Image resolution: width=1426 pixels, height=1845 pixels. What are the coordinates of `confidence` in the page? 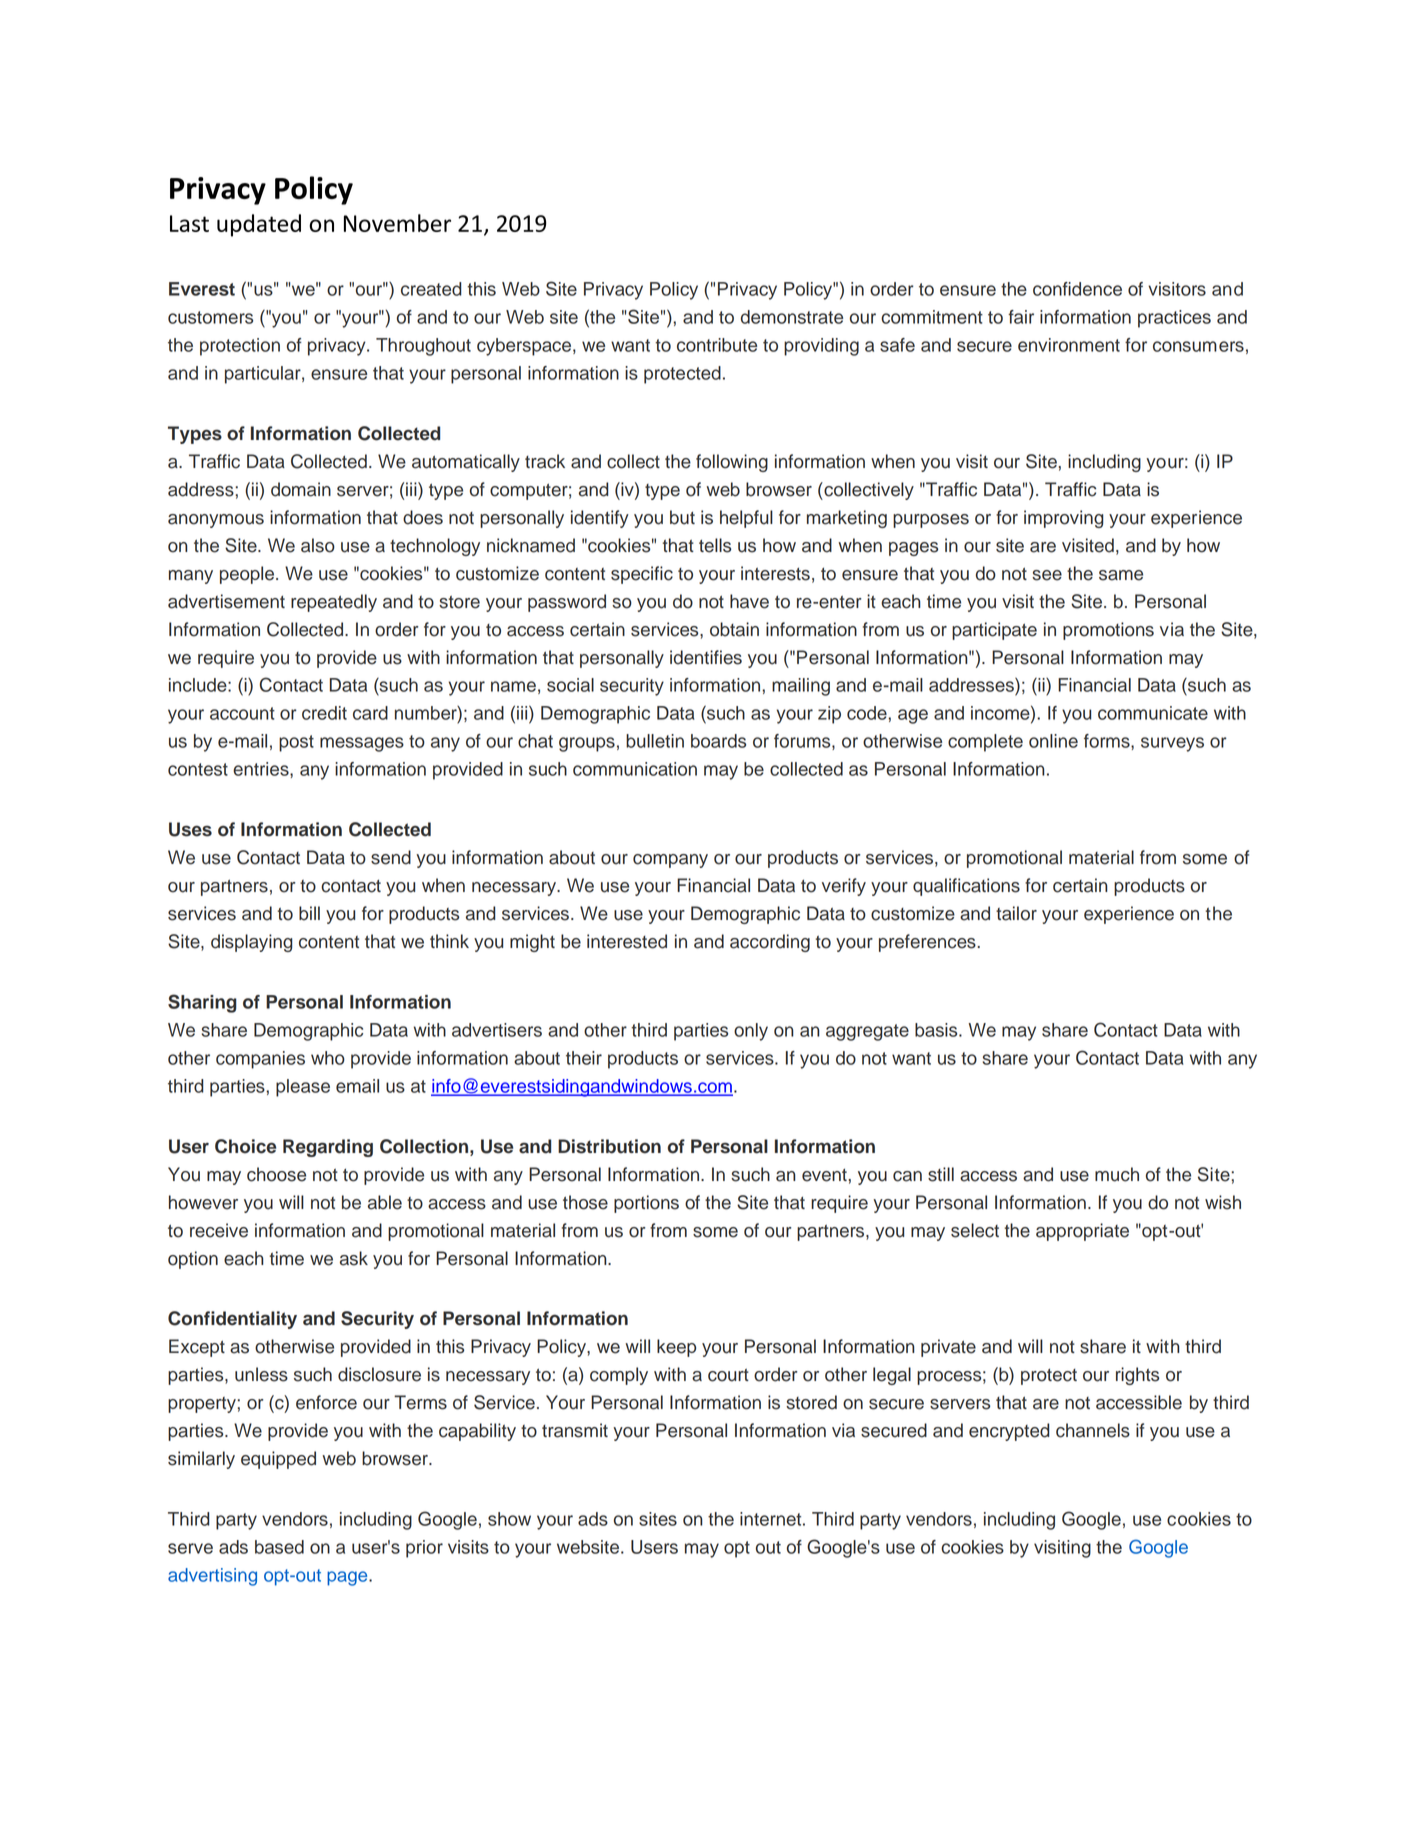 It's located at (1077, 289).
